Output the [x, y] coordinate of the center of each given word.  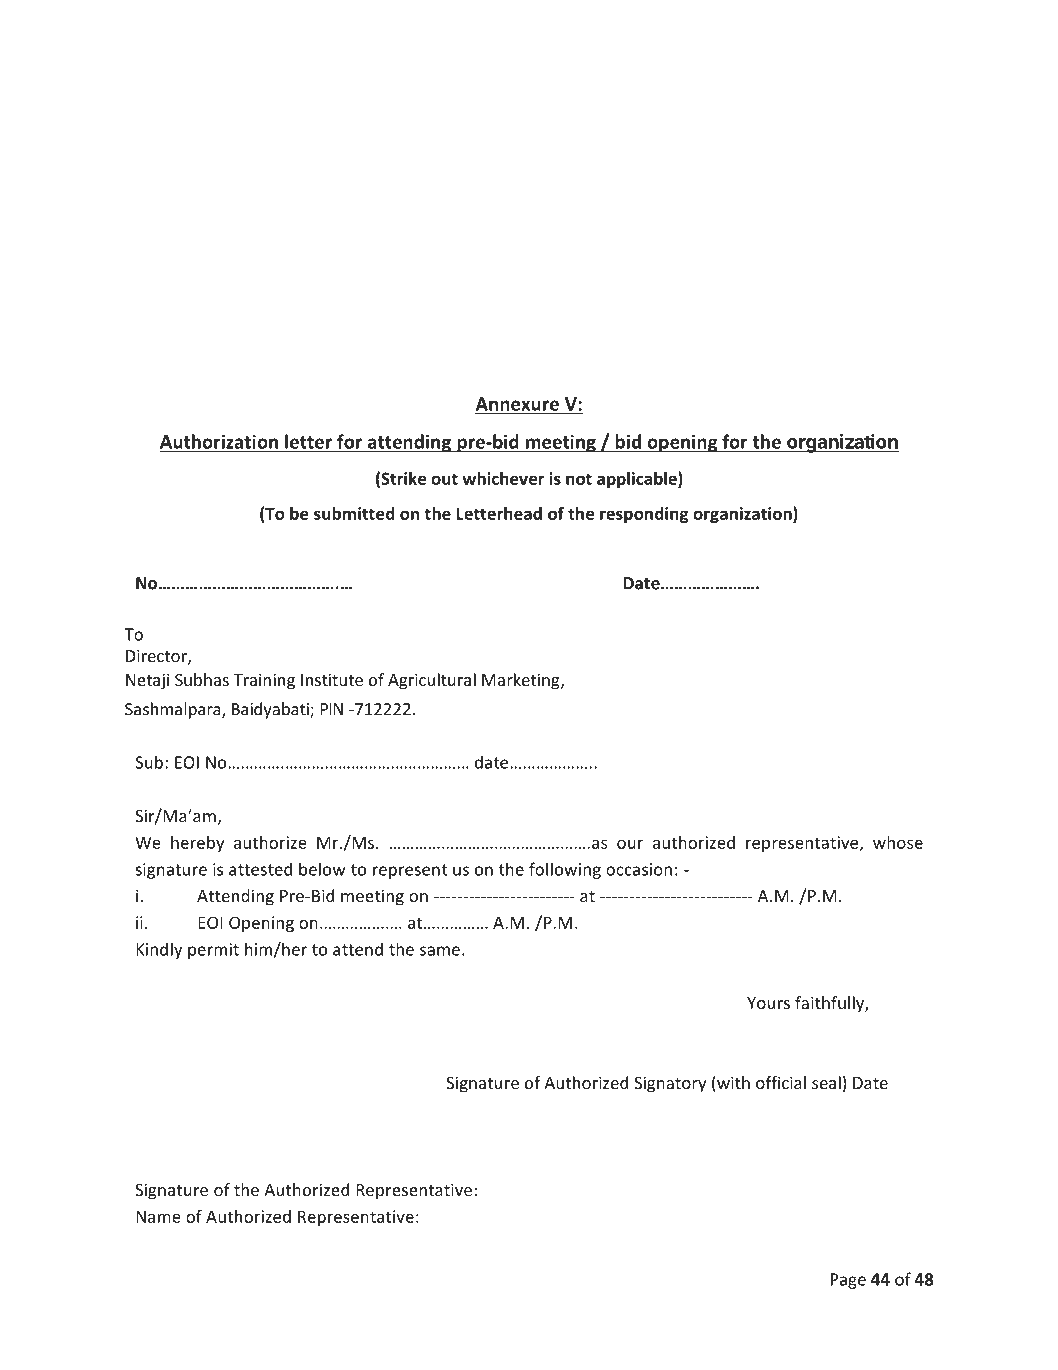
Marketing [522, 681]
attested [260, 869]
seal [826, 1082]
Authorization [220, 442]
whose [898, 842]
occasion [639, 869]
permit [213, 951]
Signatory [670, 1084]
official [781, 1082]
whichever [503, 478]
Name [158, 1216]
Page [848, 1281]
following [565, 870]
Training [264, 681]
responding [644, 515]
